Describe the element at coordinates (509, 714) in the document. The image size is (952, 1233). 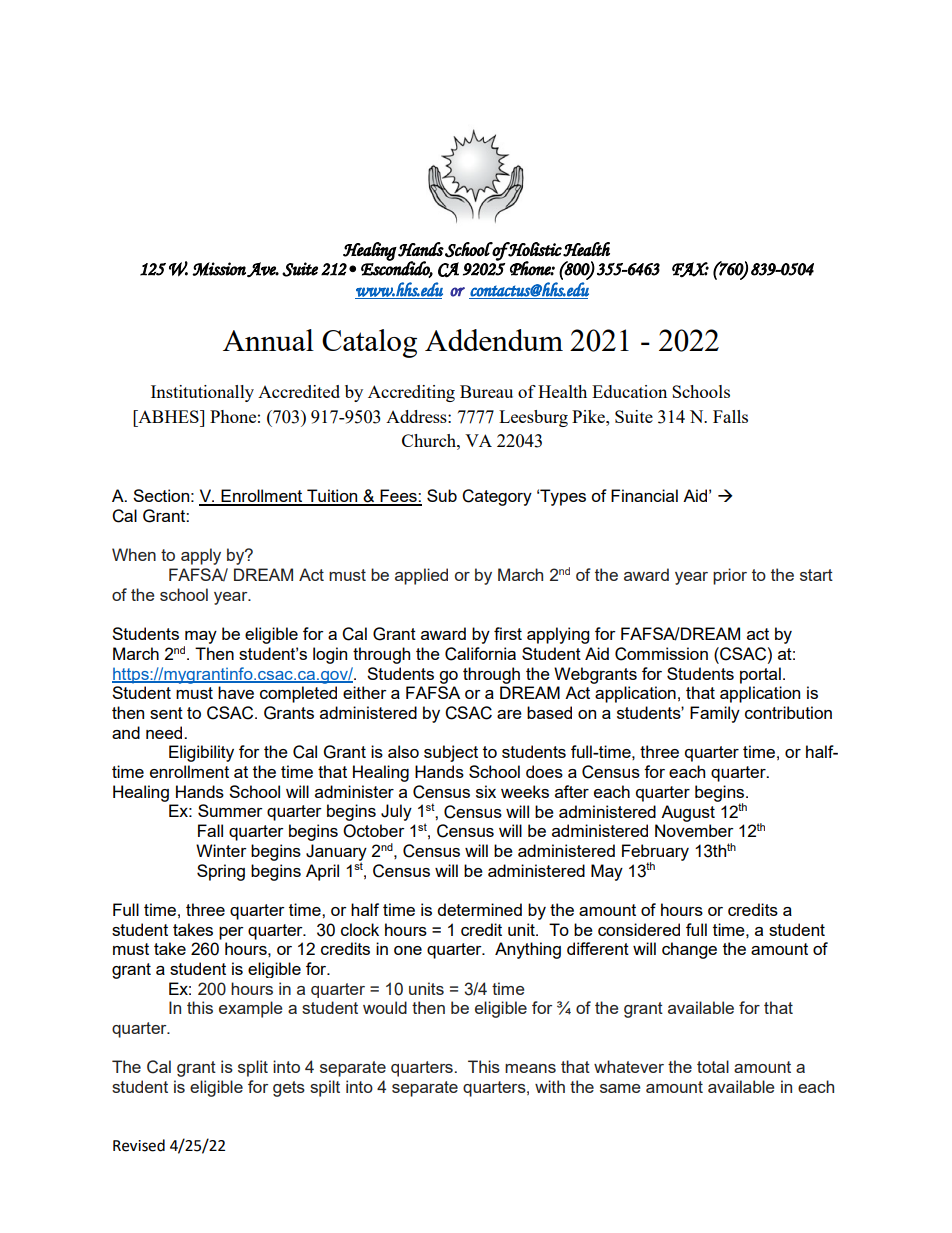
I see `are` at that location.
